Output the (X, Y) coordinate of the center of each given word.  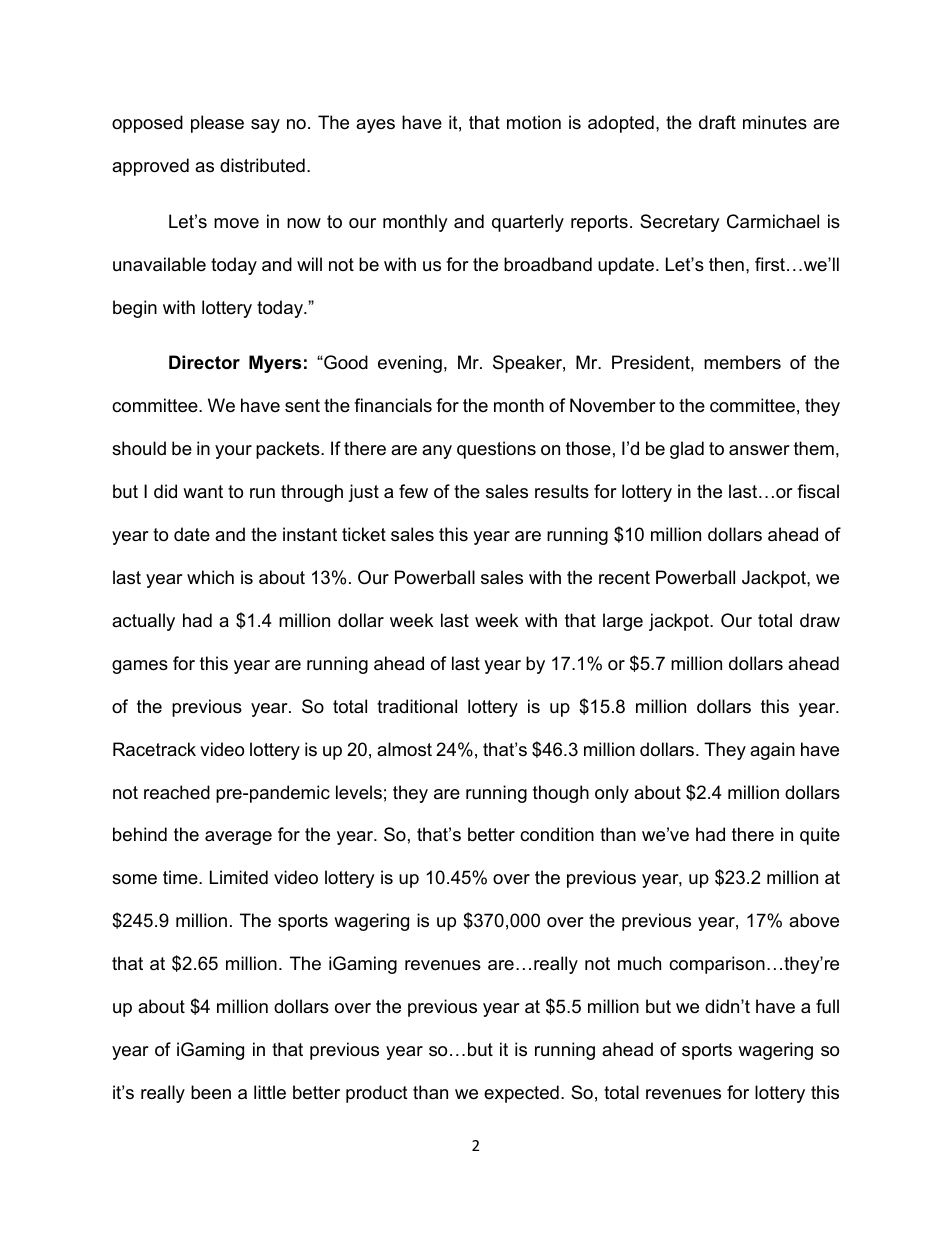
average (238, 838)
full (827, 1006)
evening (410, 364)
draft (717, 122)
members (742, 362)
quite (820, 836)
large (623, 622)
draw (820, 620)
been (211, 1092)
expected (521, 1094)
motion (534, 122)
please (217, 124)
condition (557, 834)
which (210, 577)
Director (204, 362)
